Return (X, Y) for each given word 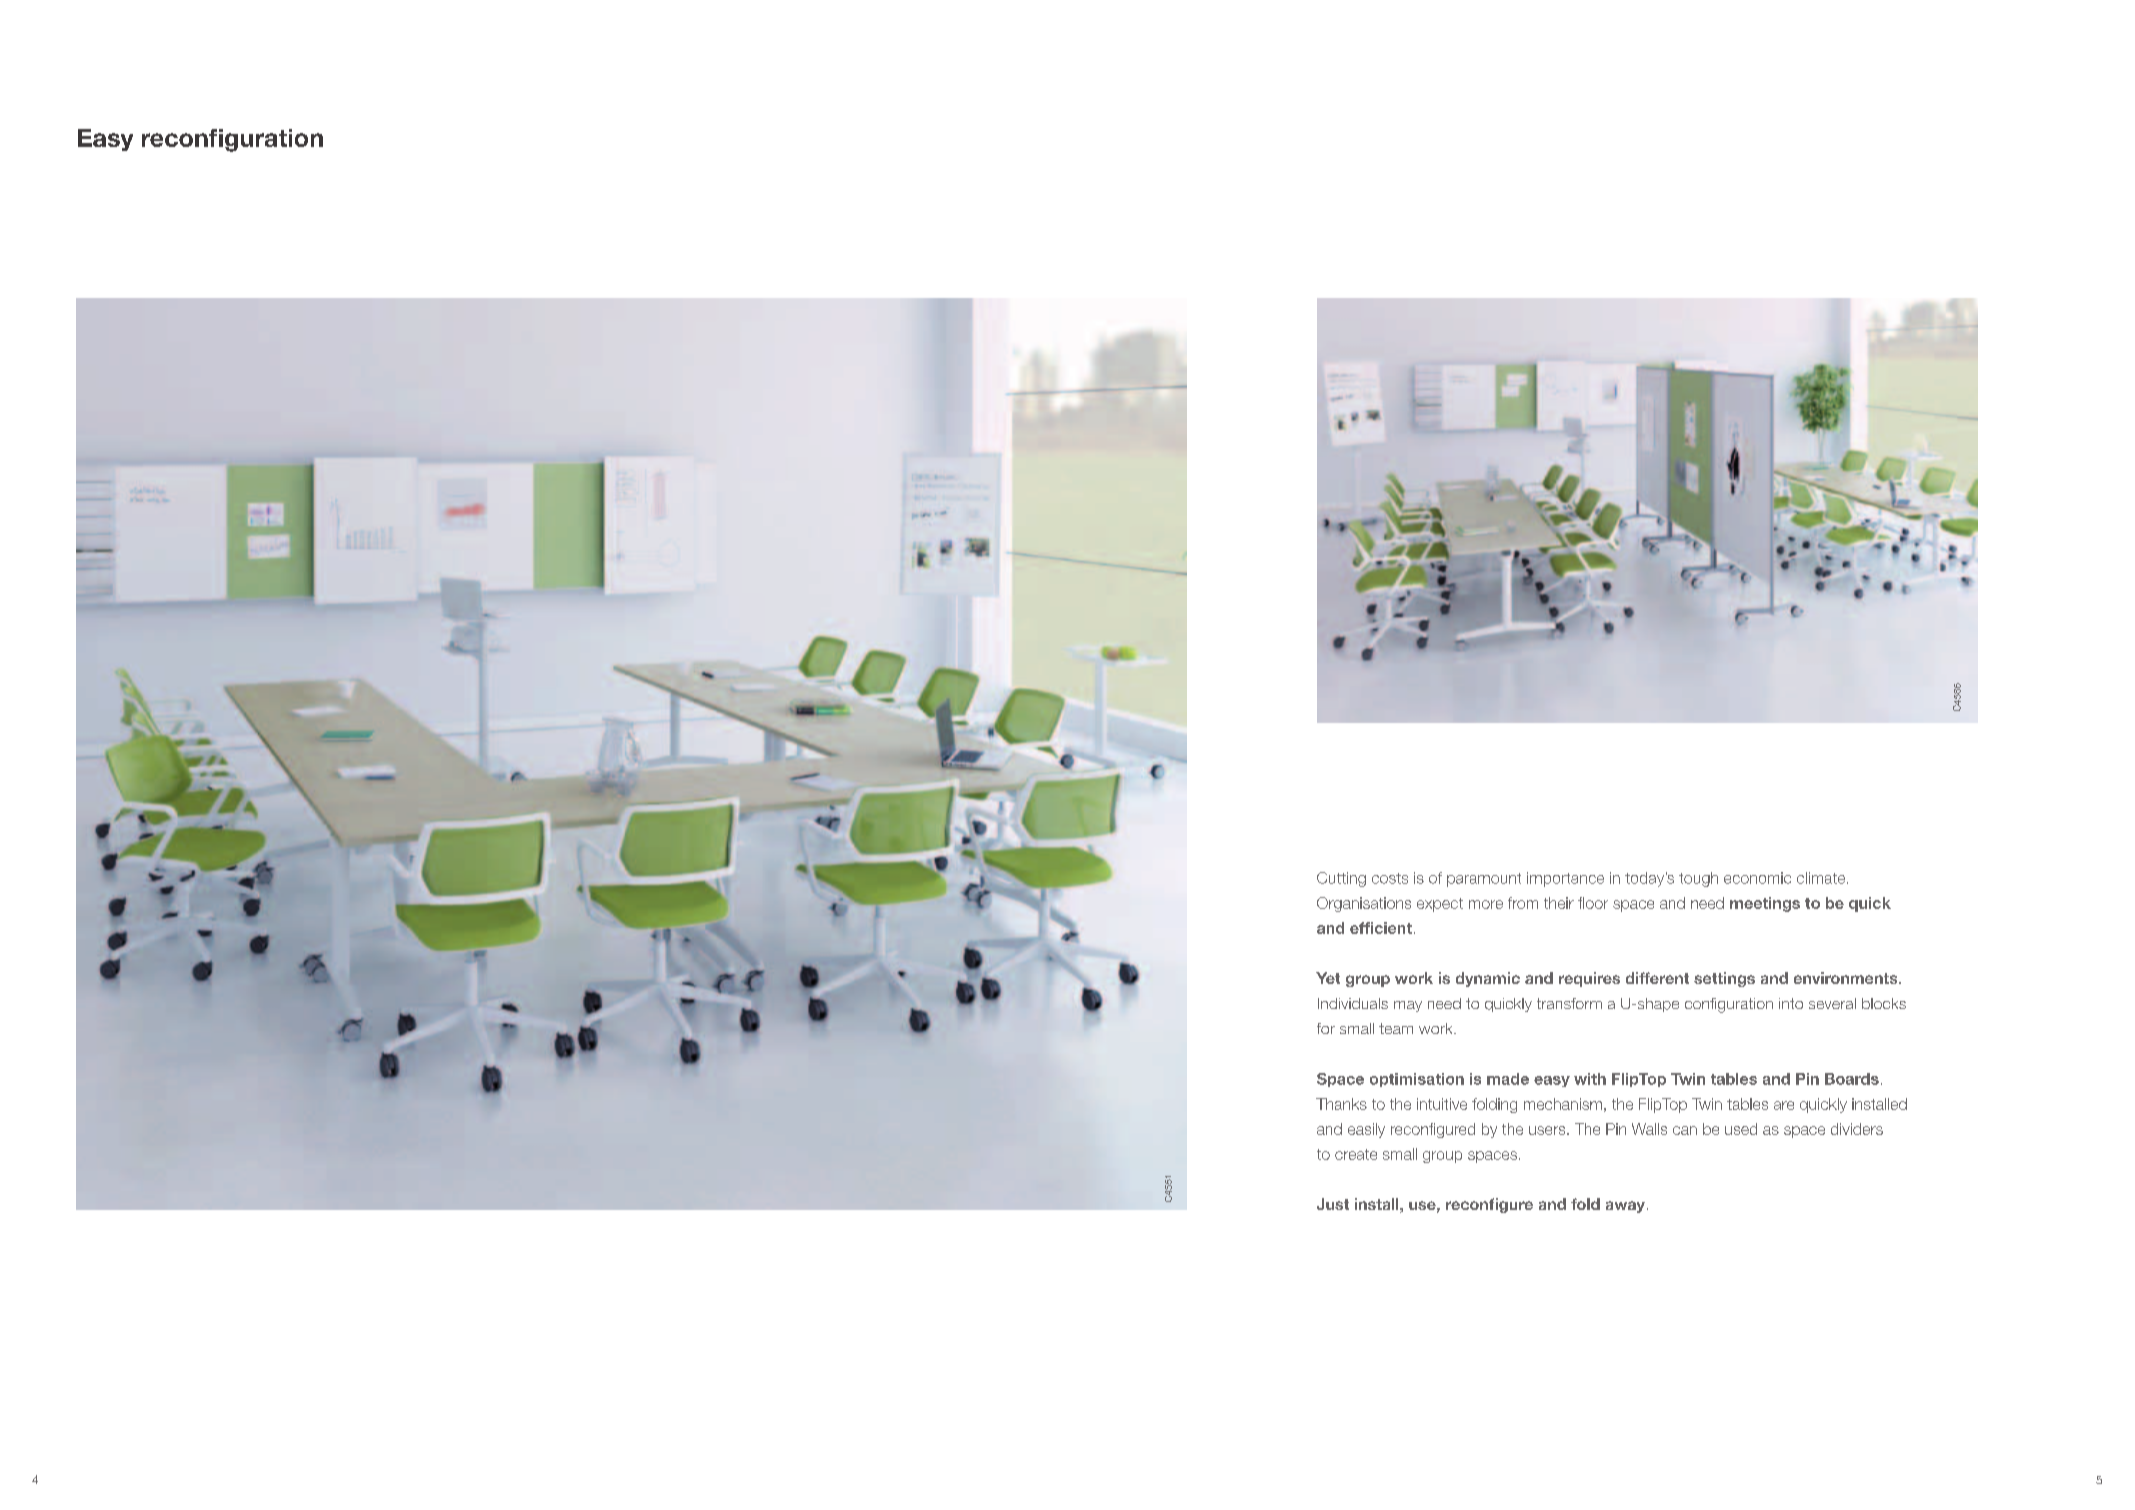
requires (1589, 979)
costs (1390, 878)
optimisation (1417, 1080)
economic (1757, 878)
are (1784, 1105)
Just (1333, 1204)
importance (1565, 879)
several (1832, 1003)
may (1408, 1006)
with (1590, 1079)
